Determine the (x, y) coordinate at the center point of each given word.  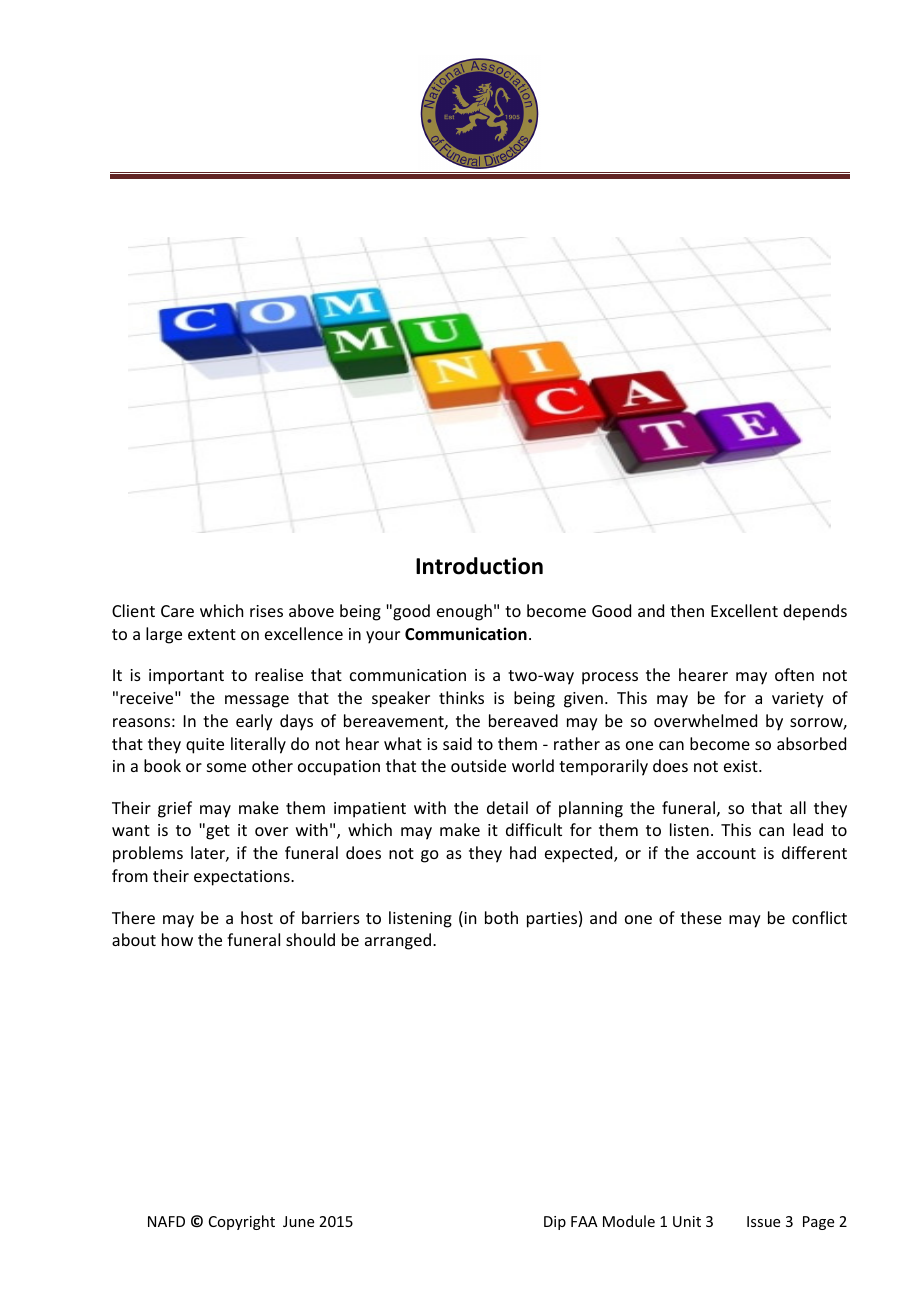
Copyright (242, 1222)
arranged (398, 941)
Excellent (744, 610)
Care (177, 611)
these (701, 917)
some (226, 767)
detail (507, 807)
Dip (555, 1223)
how (177, 939)
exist (742, 766)
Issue (763, 1221)
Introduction (479, 566)
